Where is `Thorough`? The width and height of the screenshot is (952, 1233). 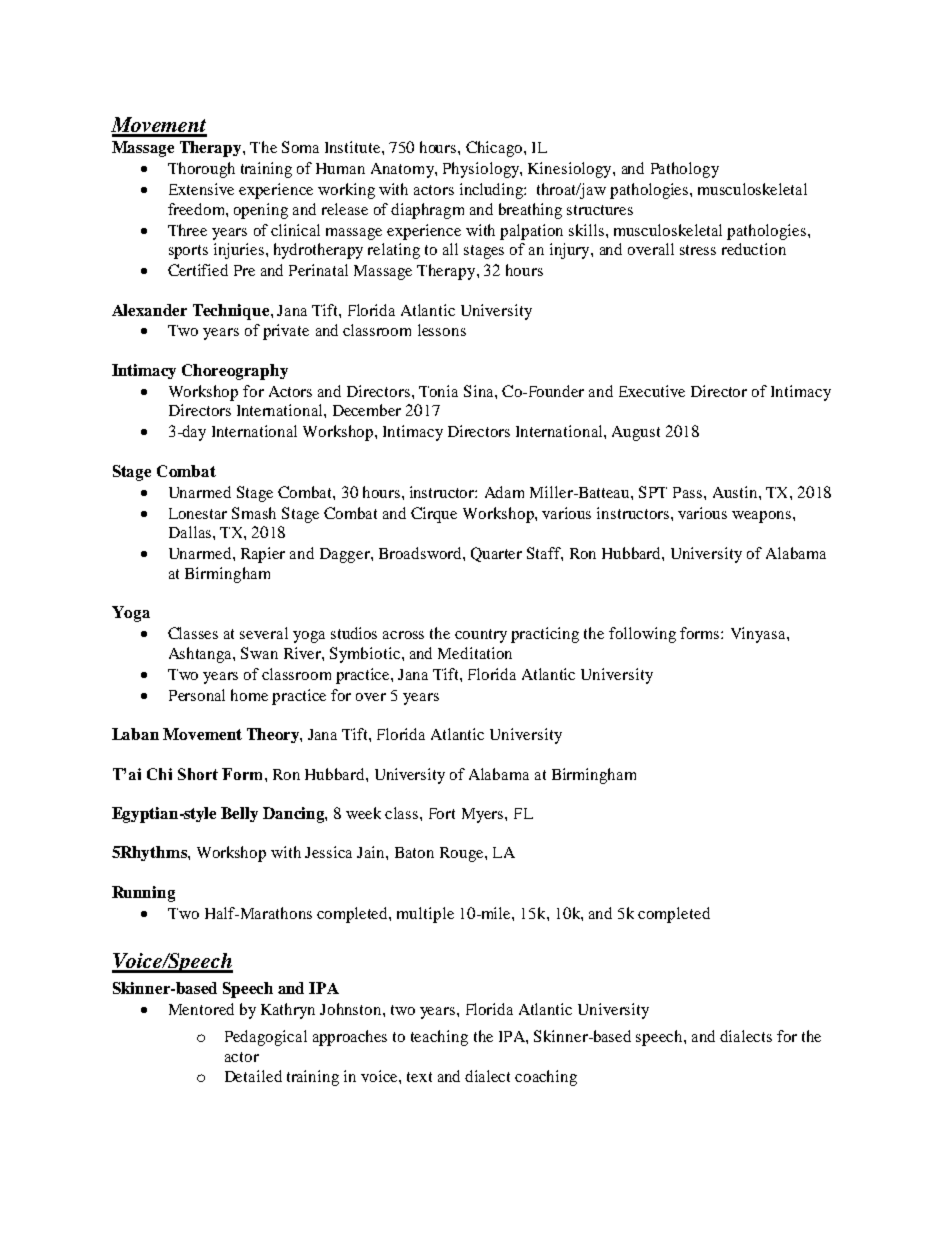
Thorough is located at coordinates (201, 170).
